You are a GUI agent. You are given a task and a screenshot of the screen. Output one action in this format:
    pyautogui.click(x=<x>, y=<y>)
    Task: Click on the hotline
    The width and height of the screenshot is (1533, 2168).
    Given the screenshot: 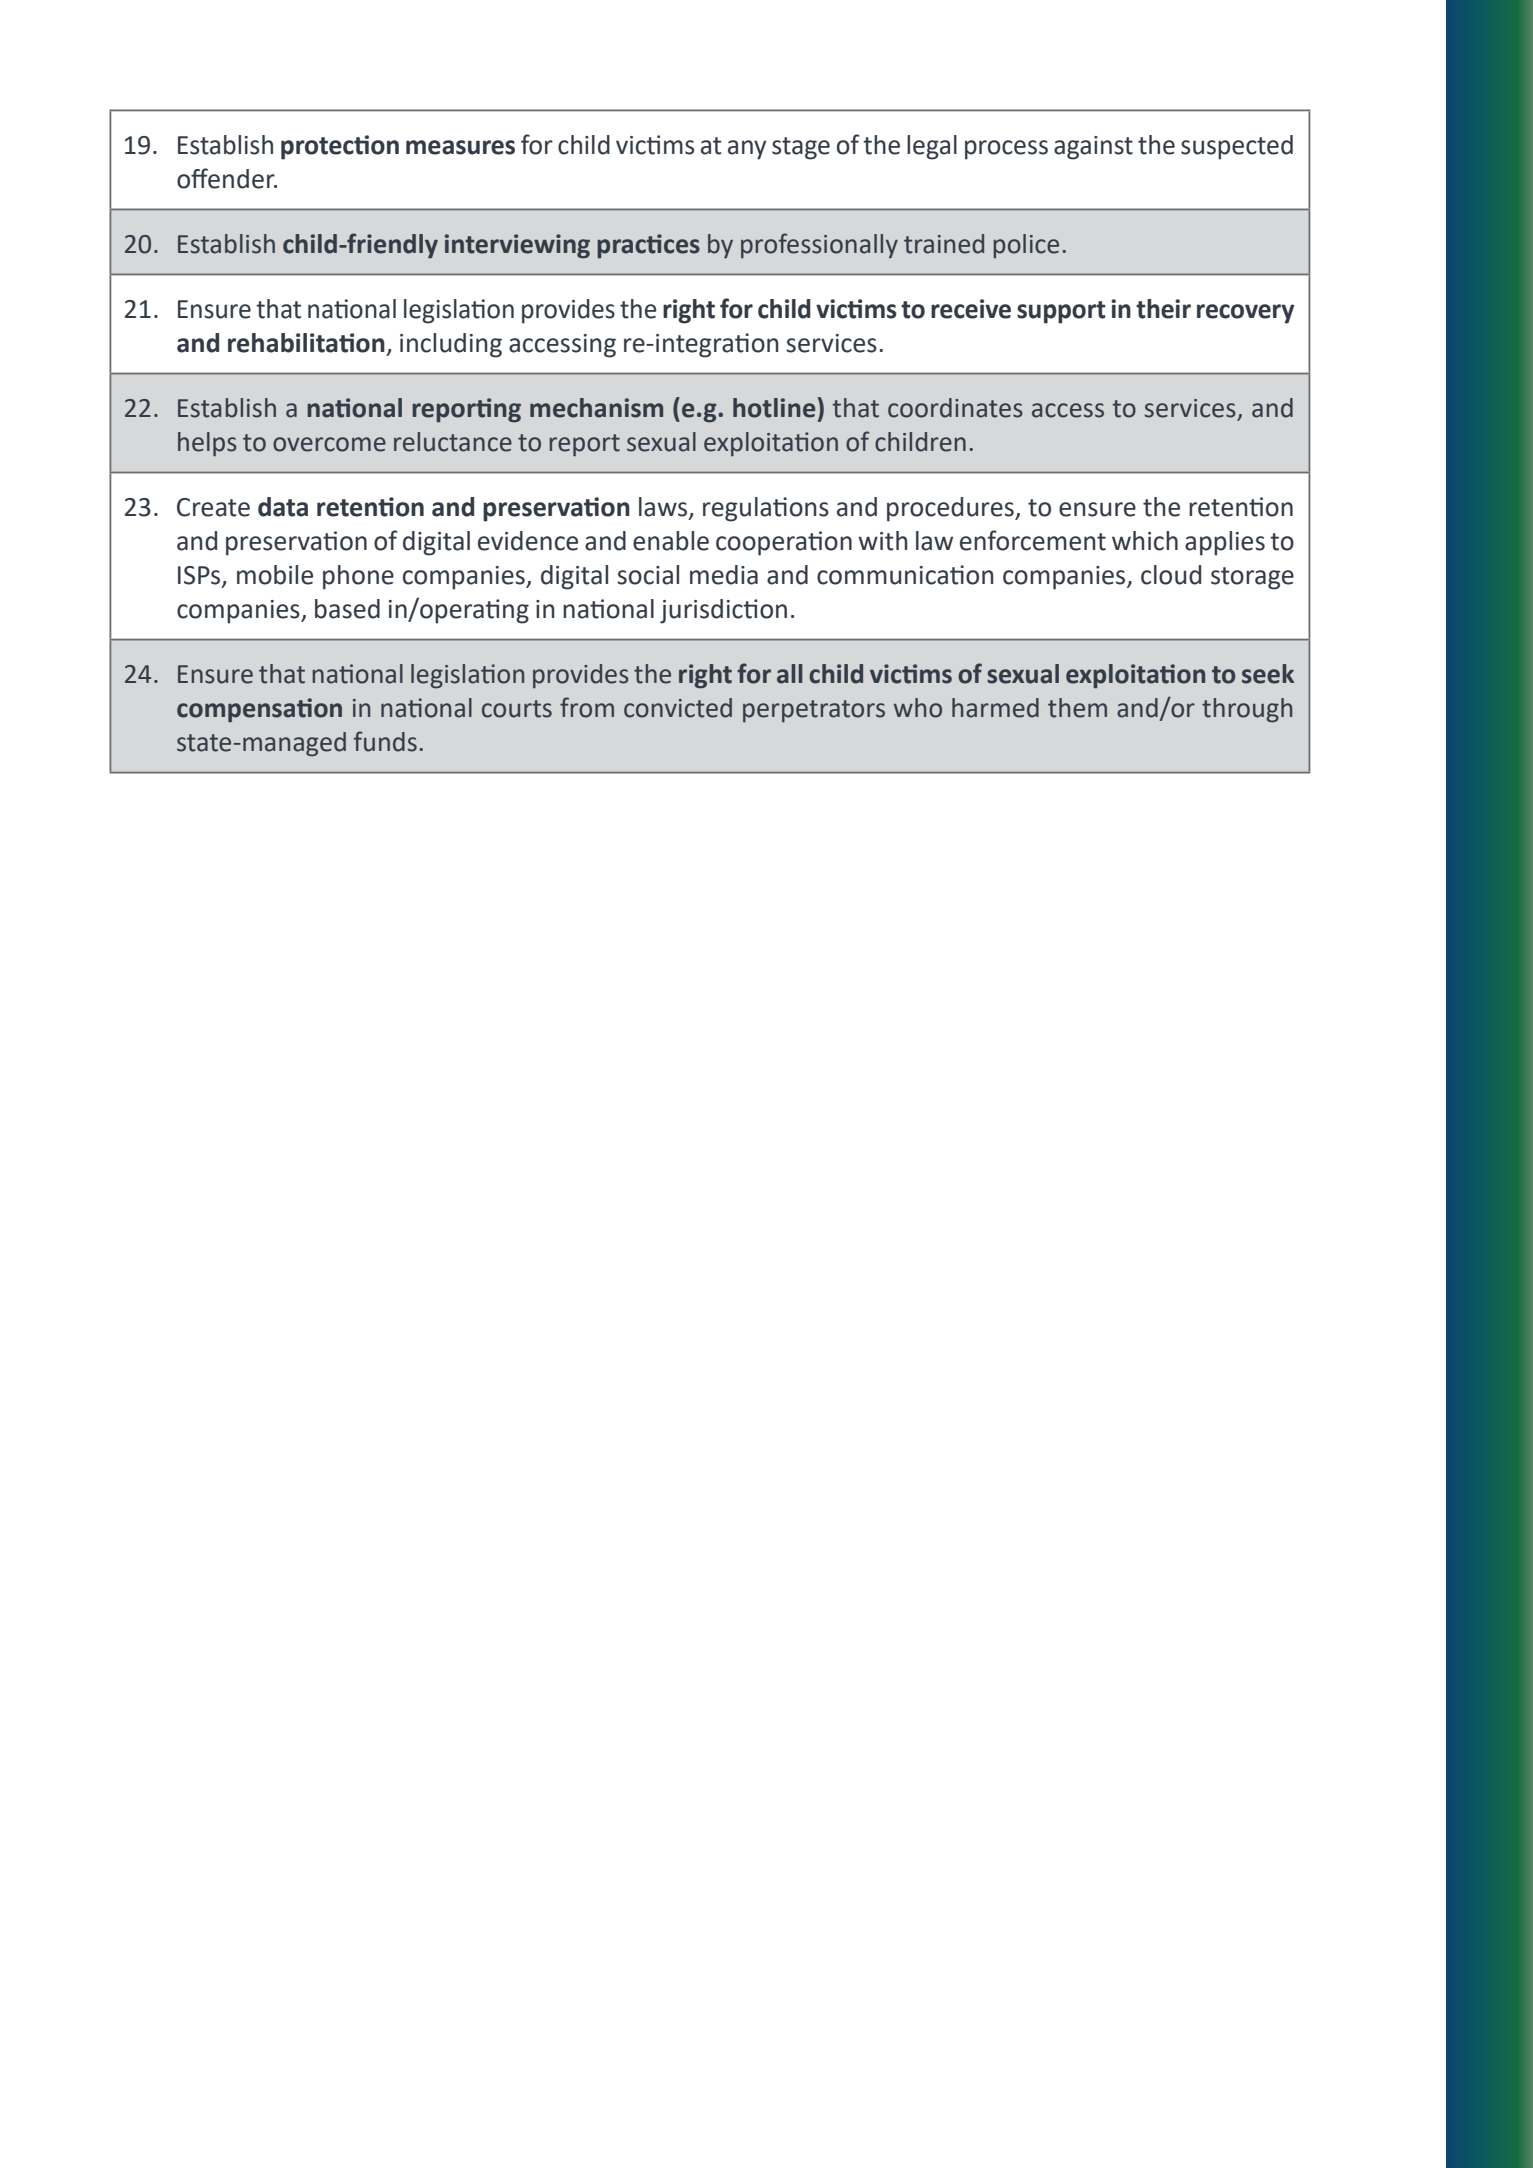 What is the action you would take?
    pyautogui.click(x=774, y=408)
